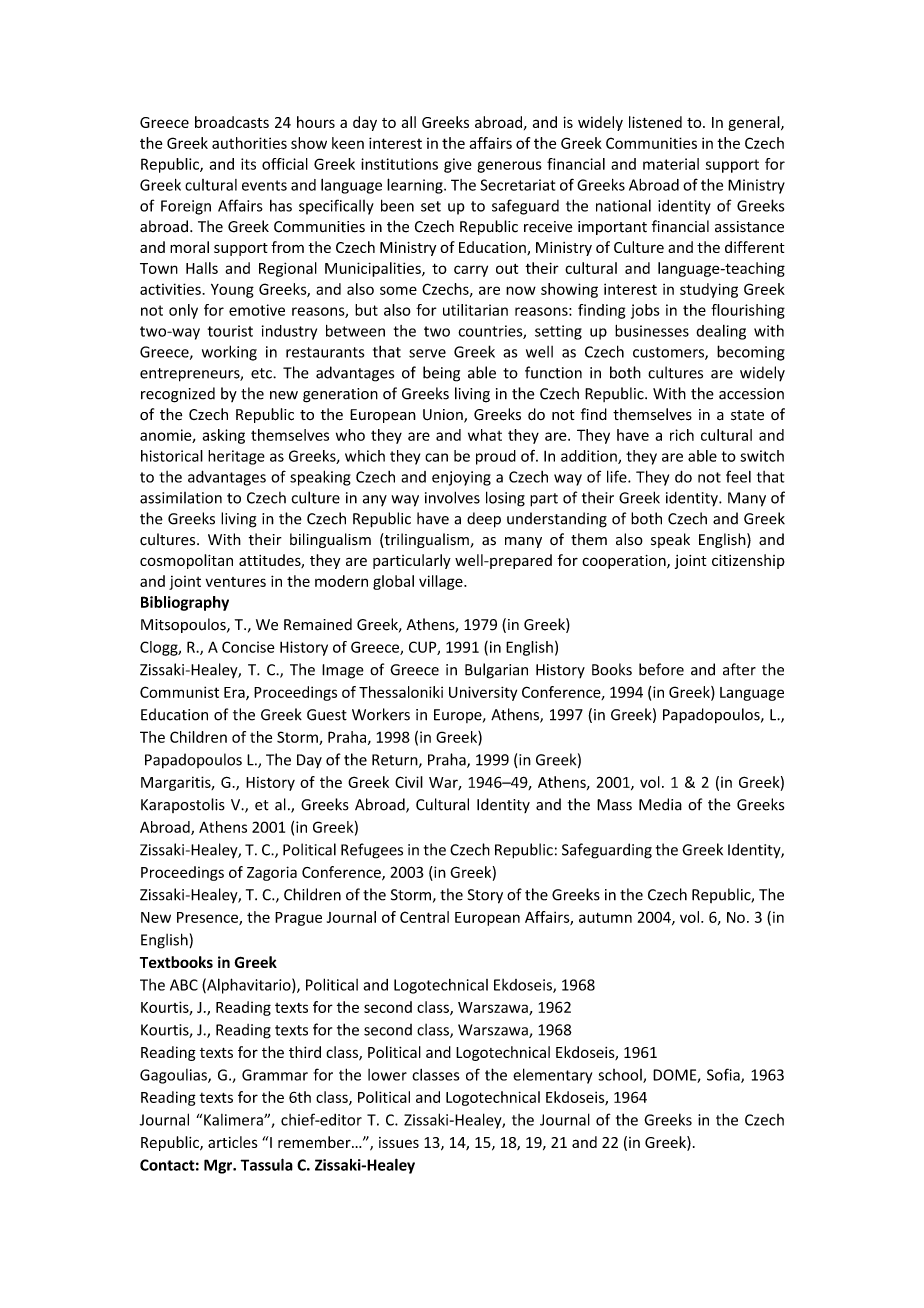 This screenshot has width=924, height=1308. What do you see at coordinates (496, 671) in the screenshot?
I see `Bulgarian` at bounding box center [496, 671].
